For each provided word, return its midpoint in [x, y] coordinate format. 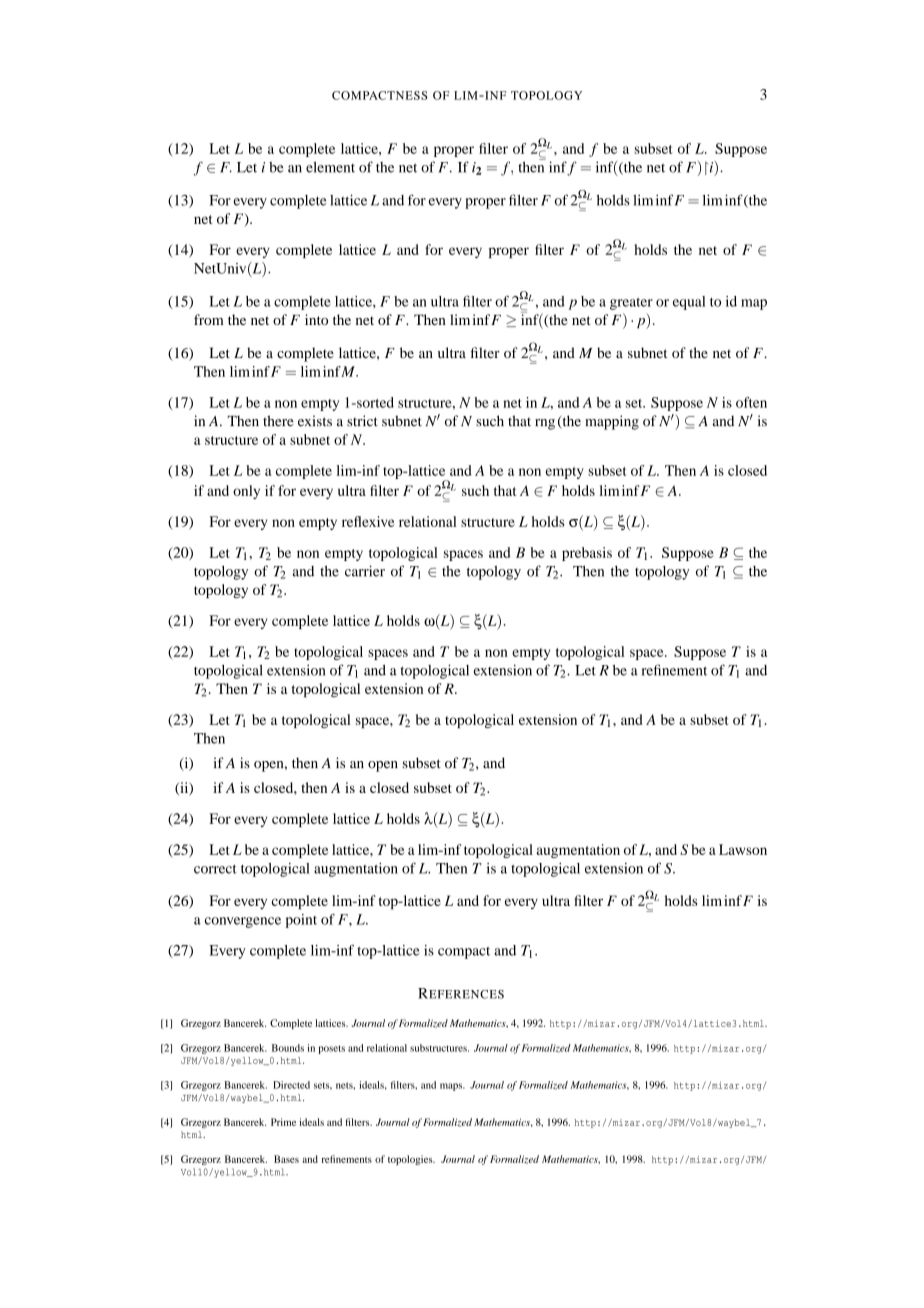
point [301, 921]
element [330, 167]
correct [215, 869]
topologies [411, 1160]
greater [631, 304]
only [246, 492]
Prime [283, 1122]
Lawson [743, 849]
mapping [612, 422]
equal [689, 303]
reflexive [368, 521]
